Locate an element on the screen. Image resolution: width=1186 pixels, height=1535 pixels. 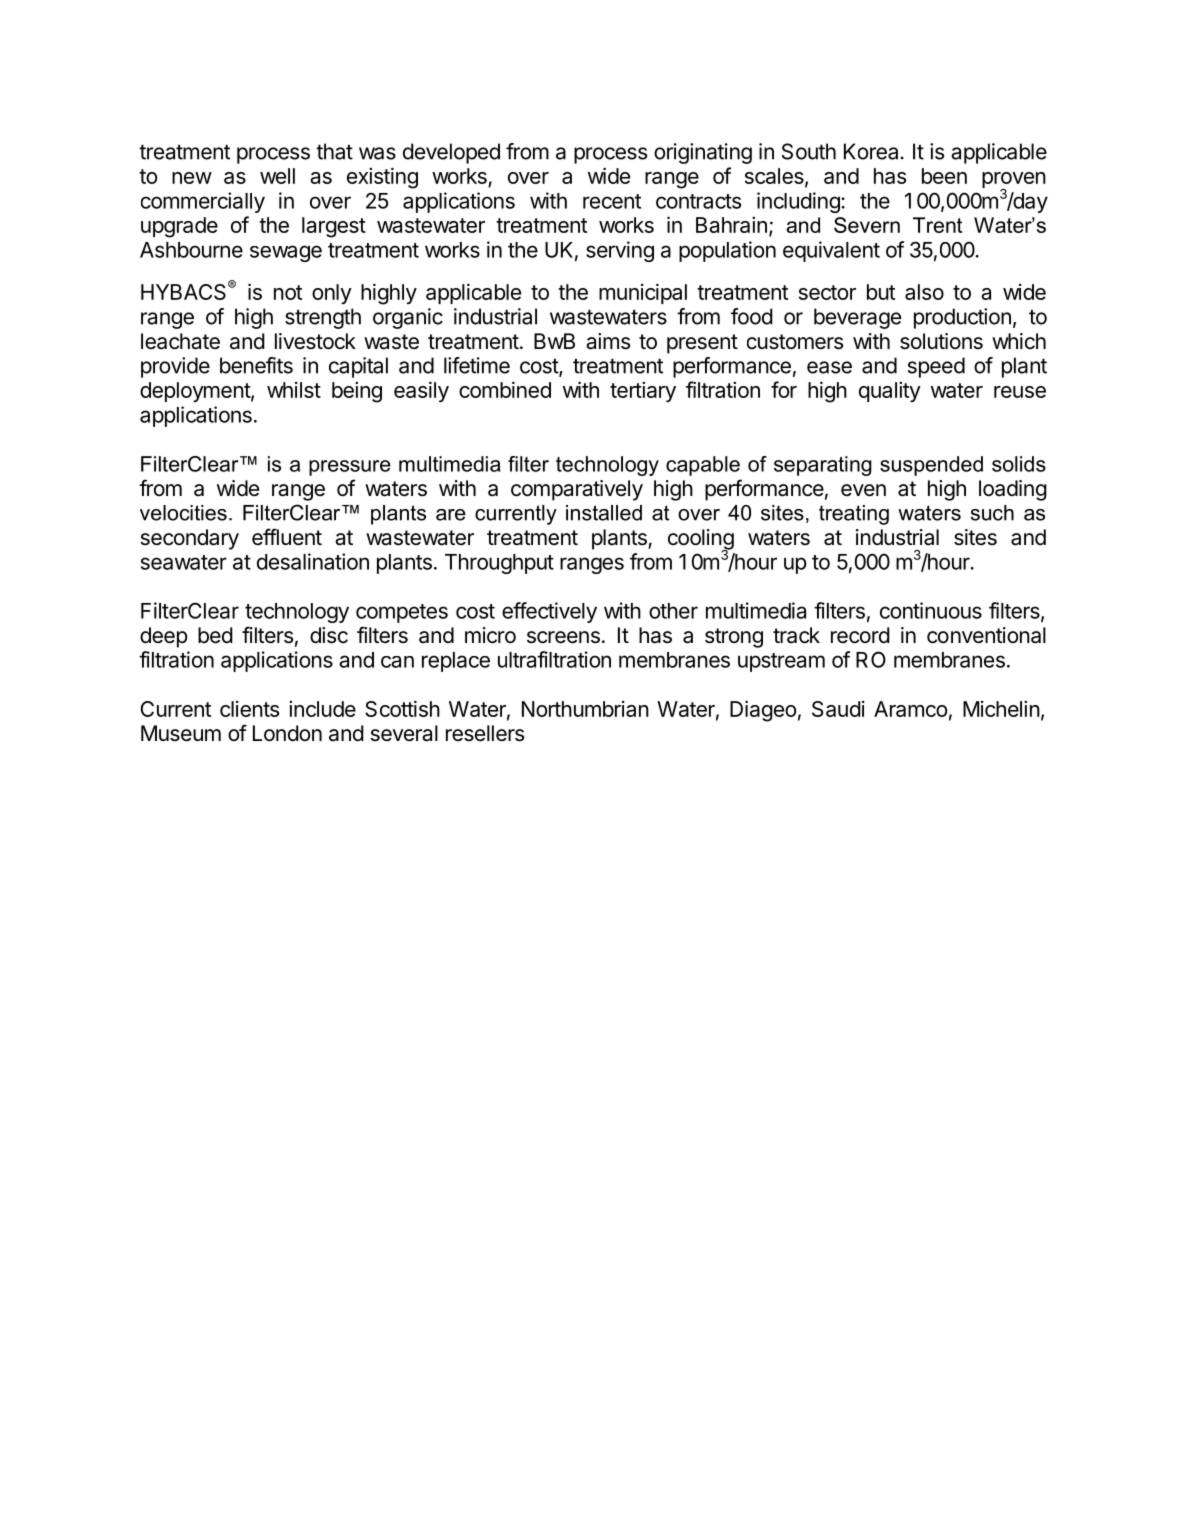
aims is located at coordinates (608, 341).
